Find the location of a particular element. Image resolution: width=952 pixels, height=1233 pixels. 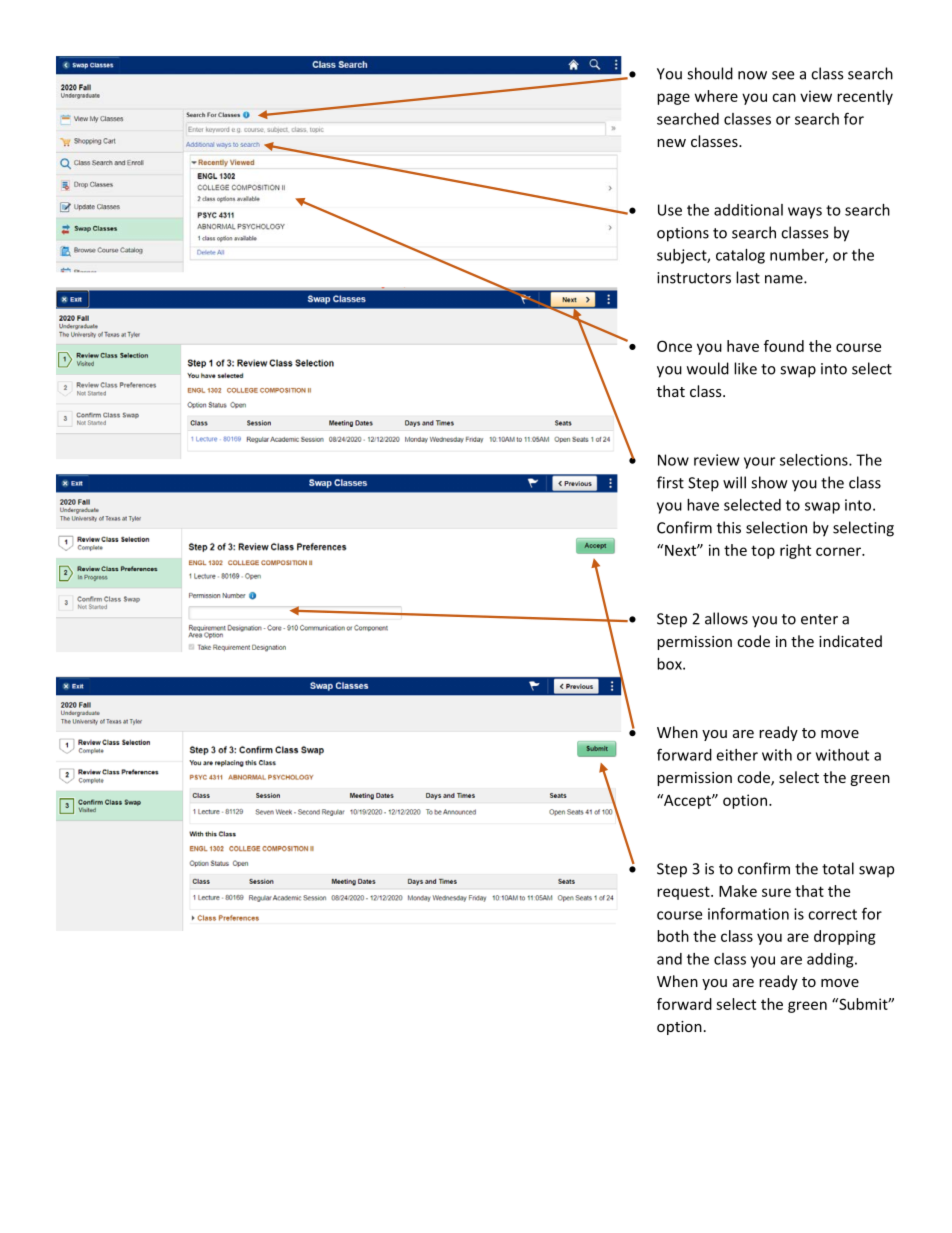

recently is located at coordinates (865, 97).
